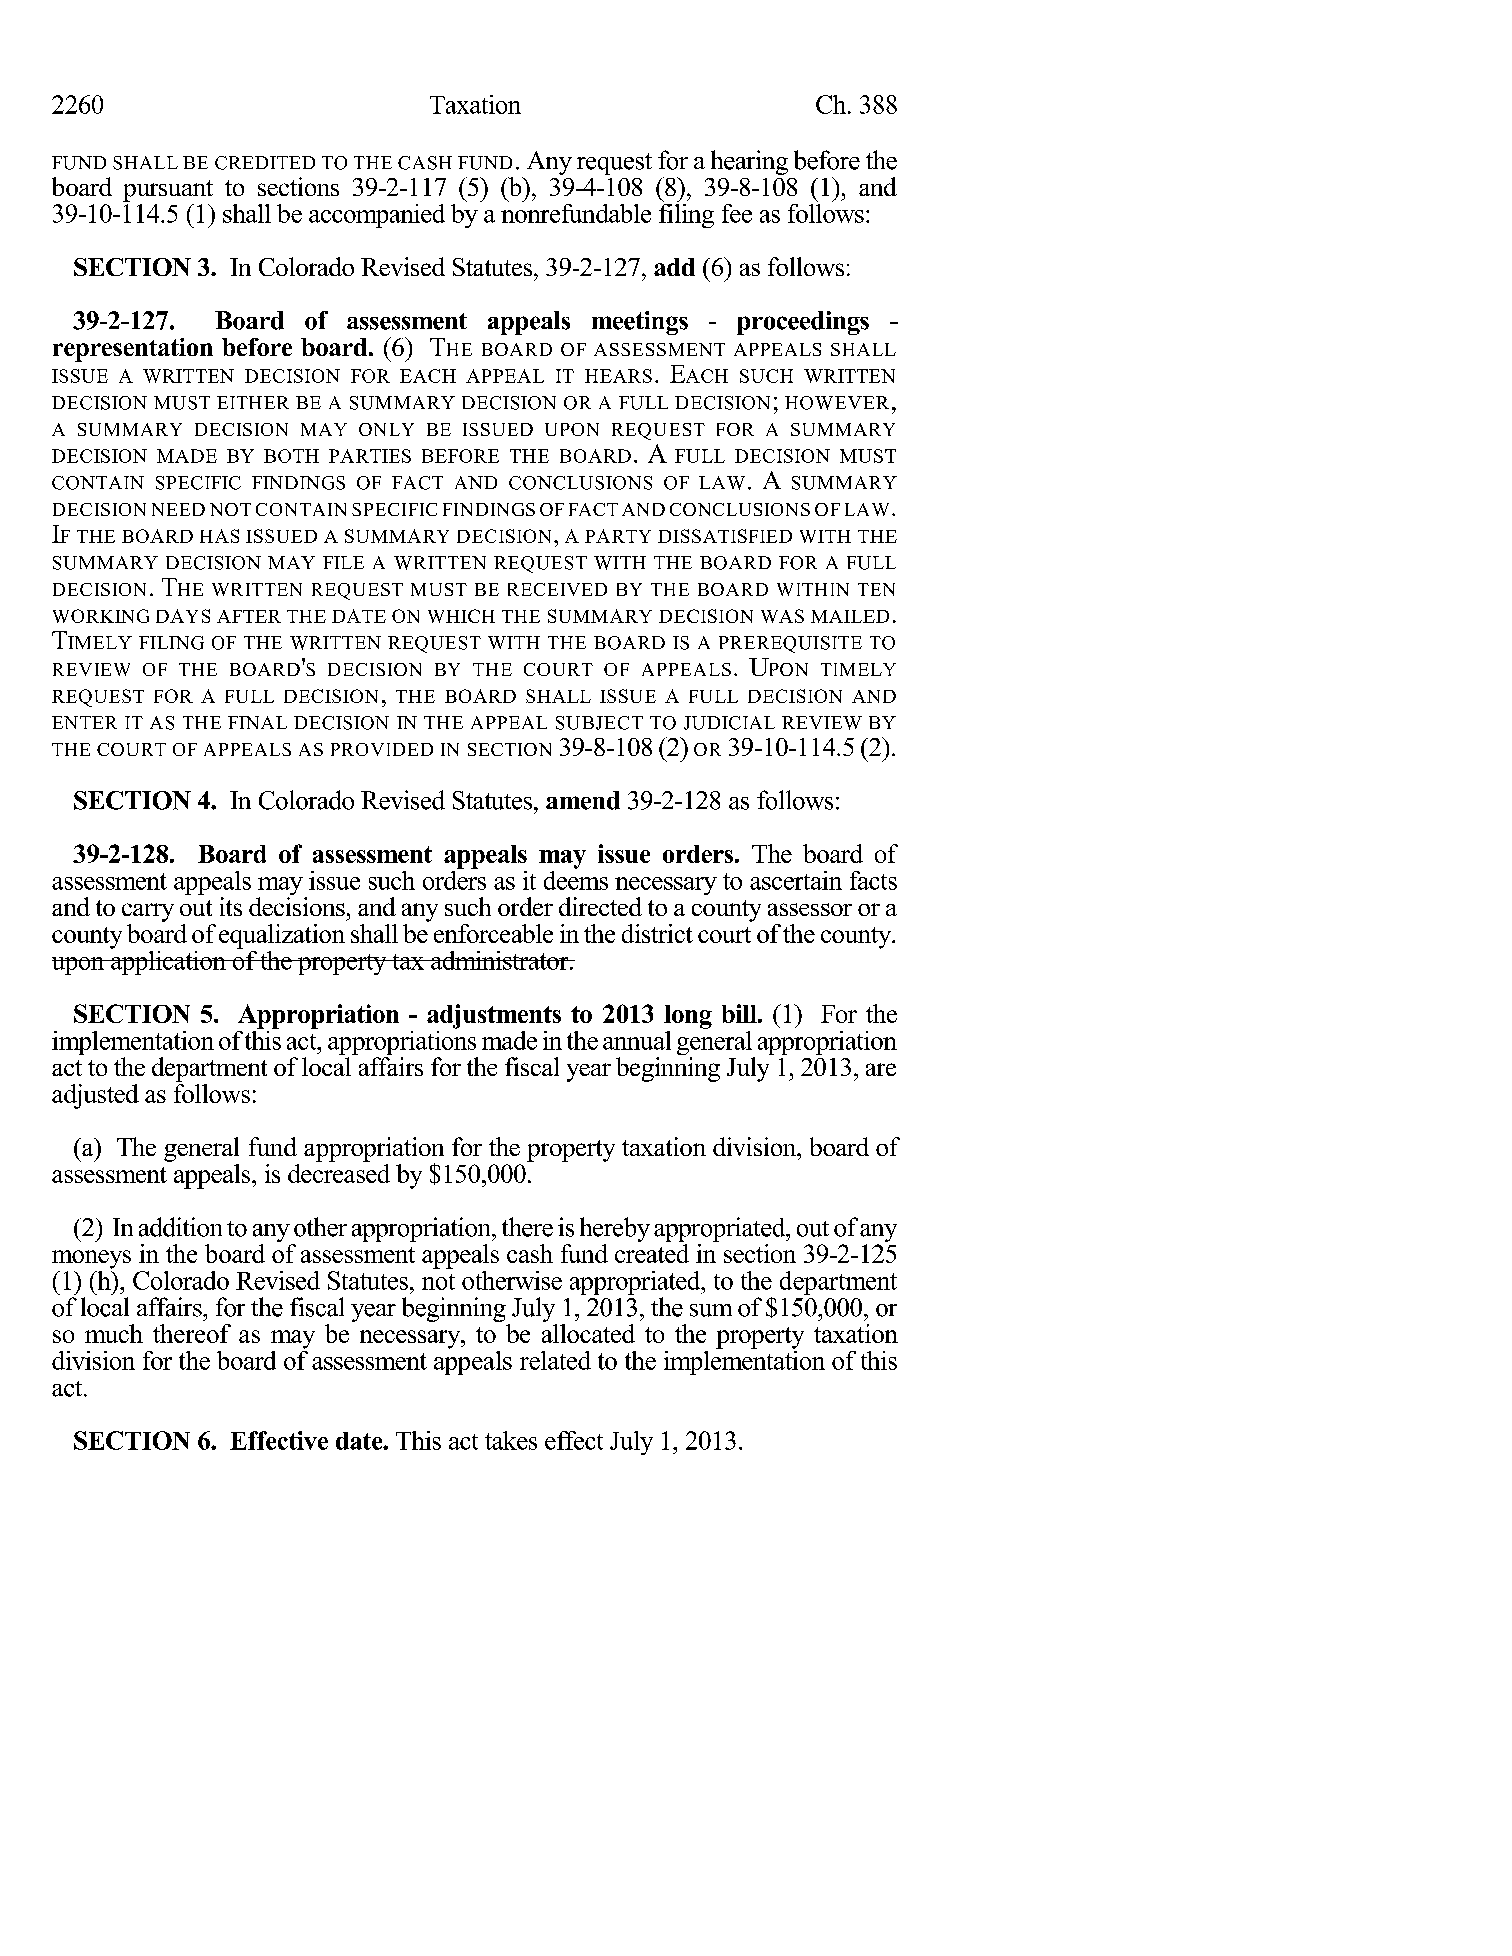 The image size is (1512, 1956). Describe the element at coordinates (370, 456) in the screenshot. I see `PARTIES` at that location.
